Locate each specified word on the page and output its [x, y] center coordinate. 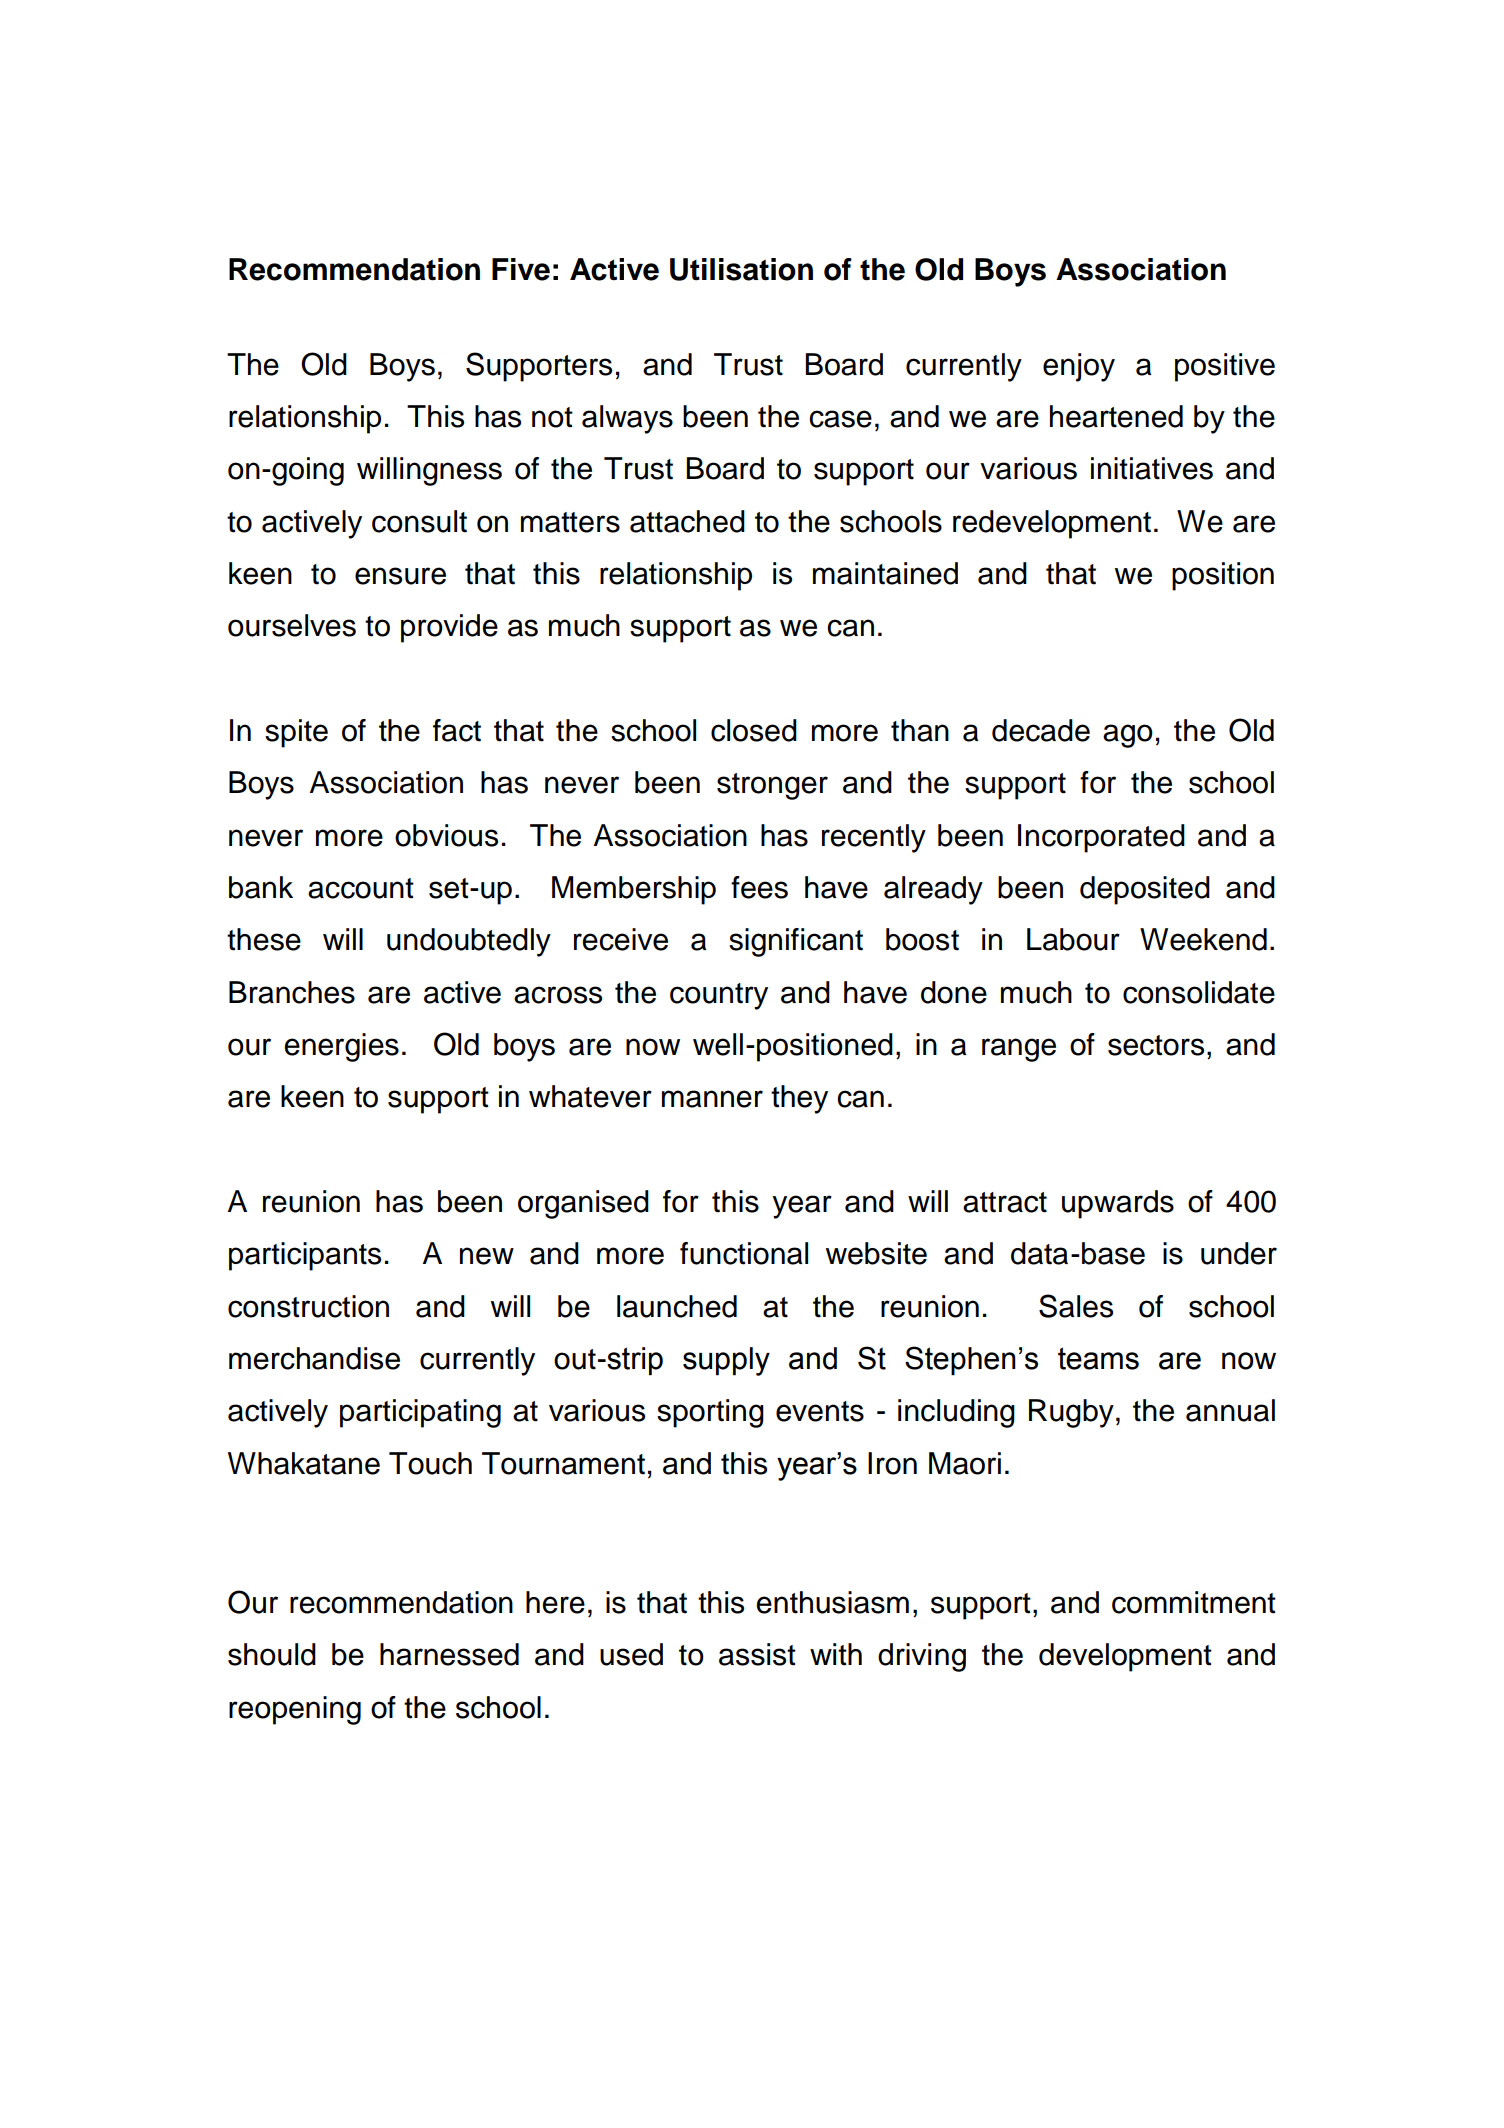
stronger [772, 786]
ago [1128, 736]
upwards [1118, 1204]
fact [457, 730]
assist [757, 1654]
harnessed [449, 1654]
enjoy [1079, 367]
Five [521, 269]
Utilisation [741, 269]
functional [744, 1253]
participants [305, 1256]
